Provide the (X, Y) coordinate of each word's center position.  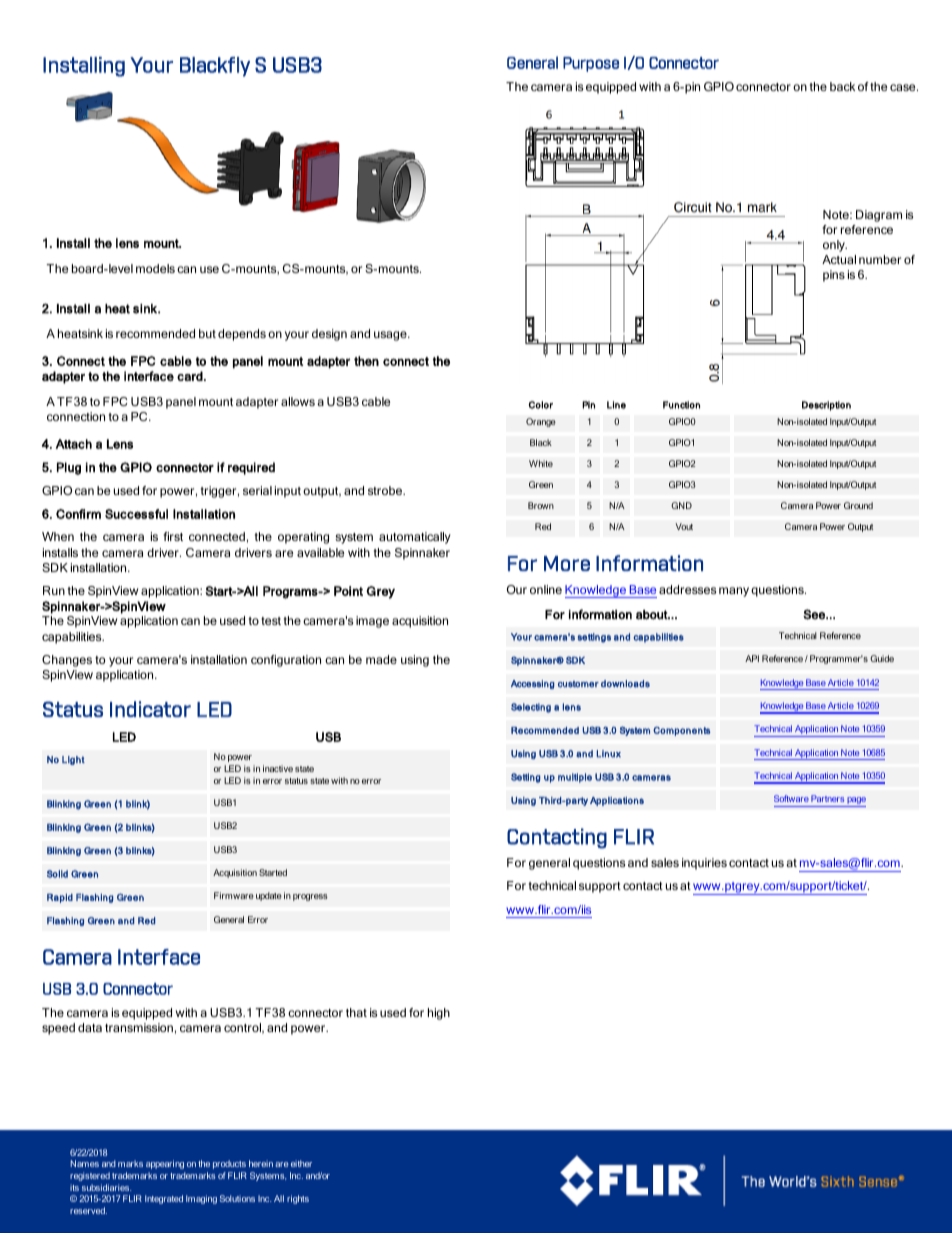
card (191, 376)
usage (391, 336)
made (381, 659)
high (439, 1014)
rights (298, 1199)
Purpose (591, 64)
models (155, 268)
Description (826, 406)
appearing (165, 1164)
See (815, 614)
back (842, 86)
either (301, 1163)
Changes (67, 661)
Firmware (234, 895)
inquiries (704, 864)
